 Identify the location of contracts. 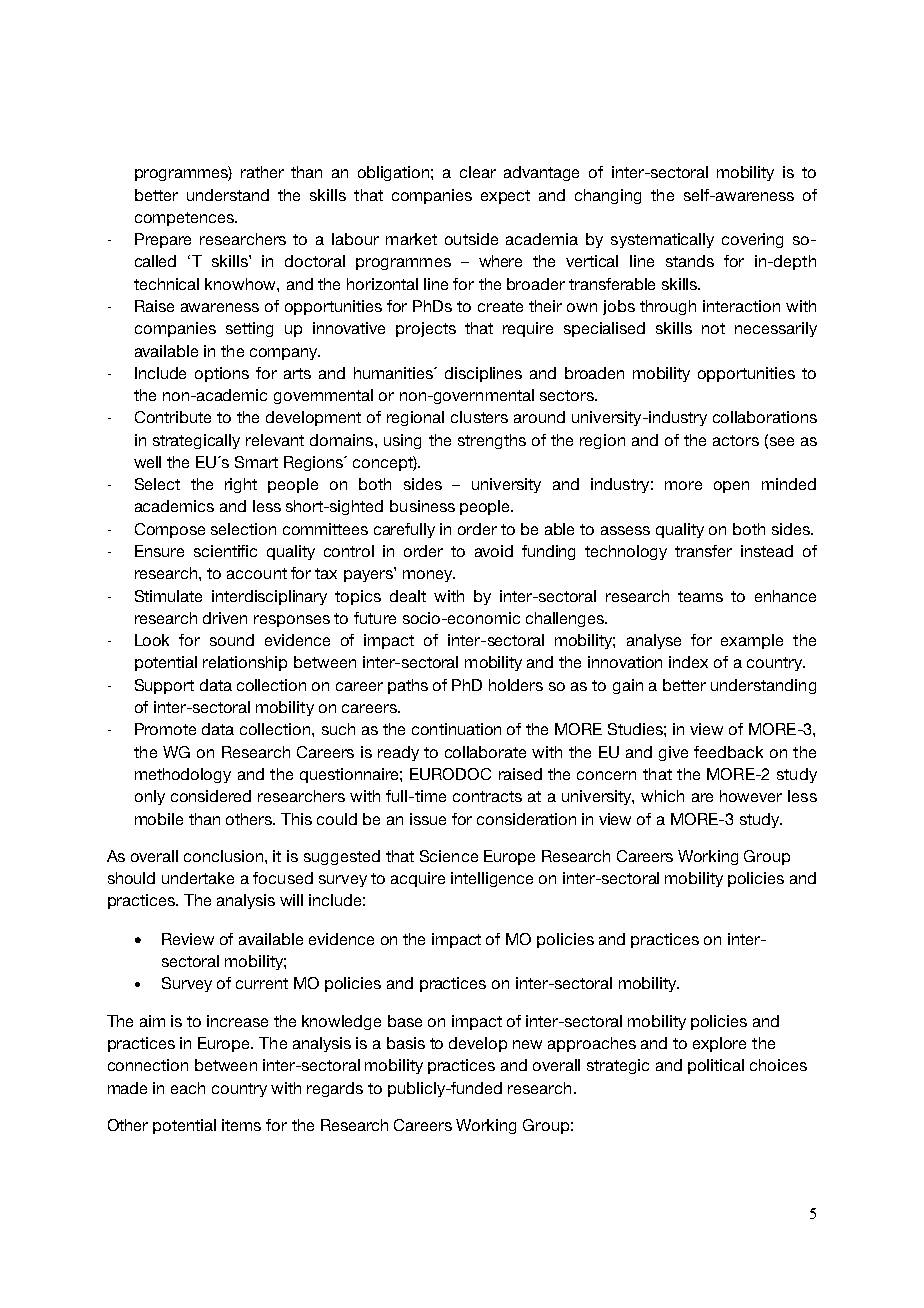
(487, 796).
